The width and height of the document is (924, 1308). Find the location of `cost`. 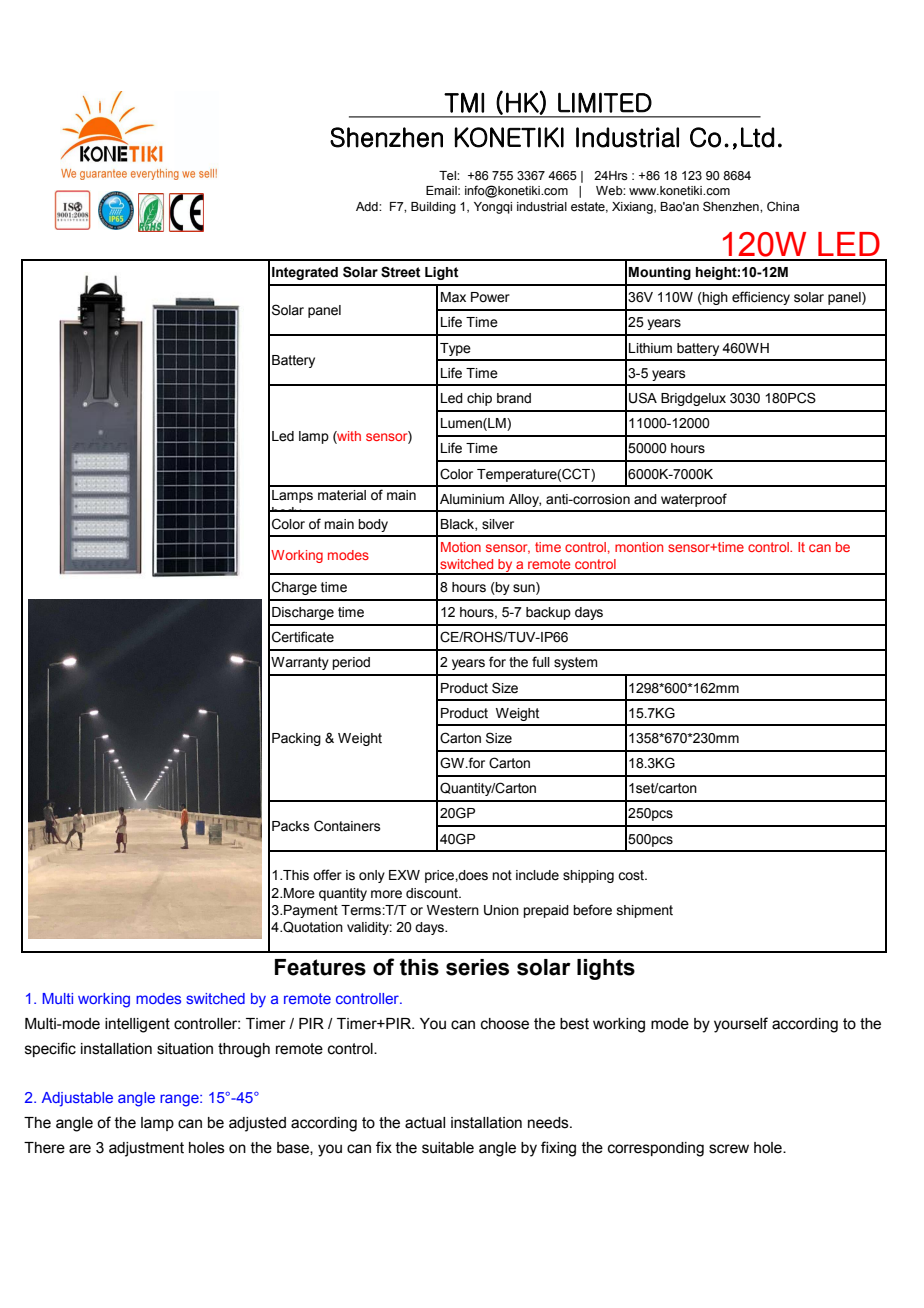

cost is located at coordinates (632, 875).
